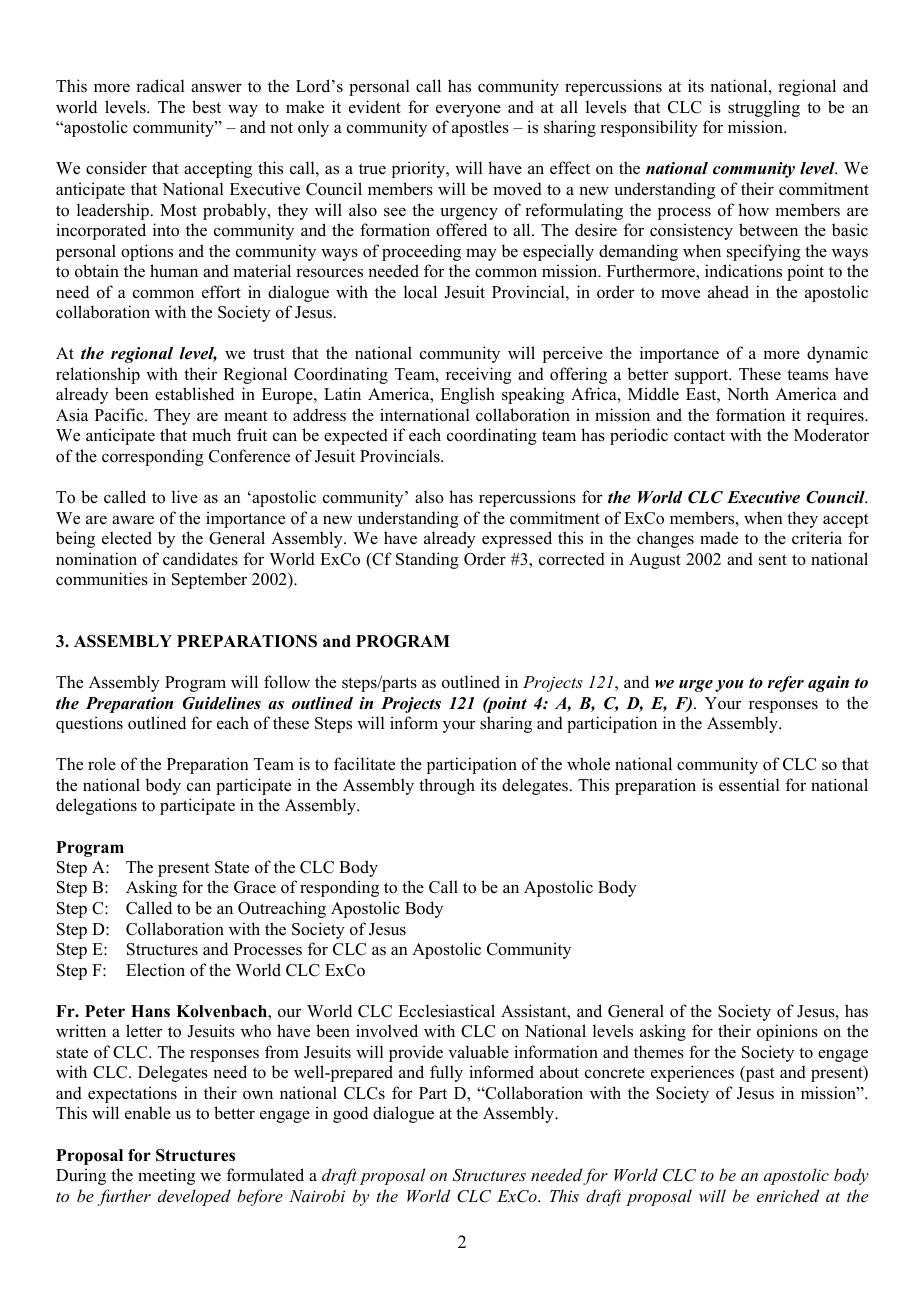  Describe the element at coordinates (764, 108) in the document. I see `struggling` at that location.
